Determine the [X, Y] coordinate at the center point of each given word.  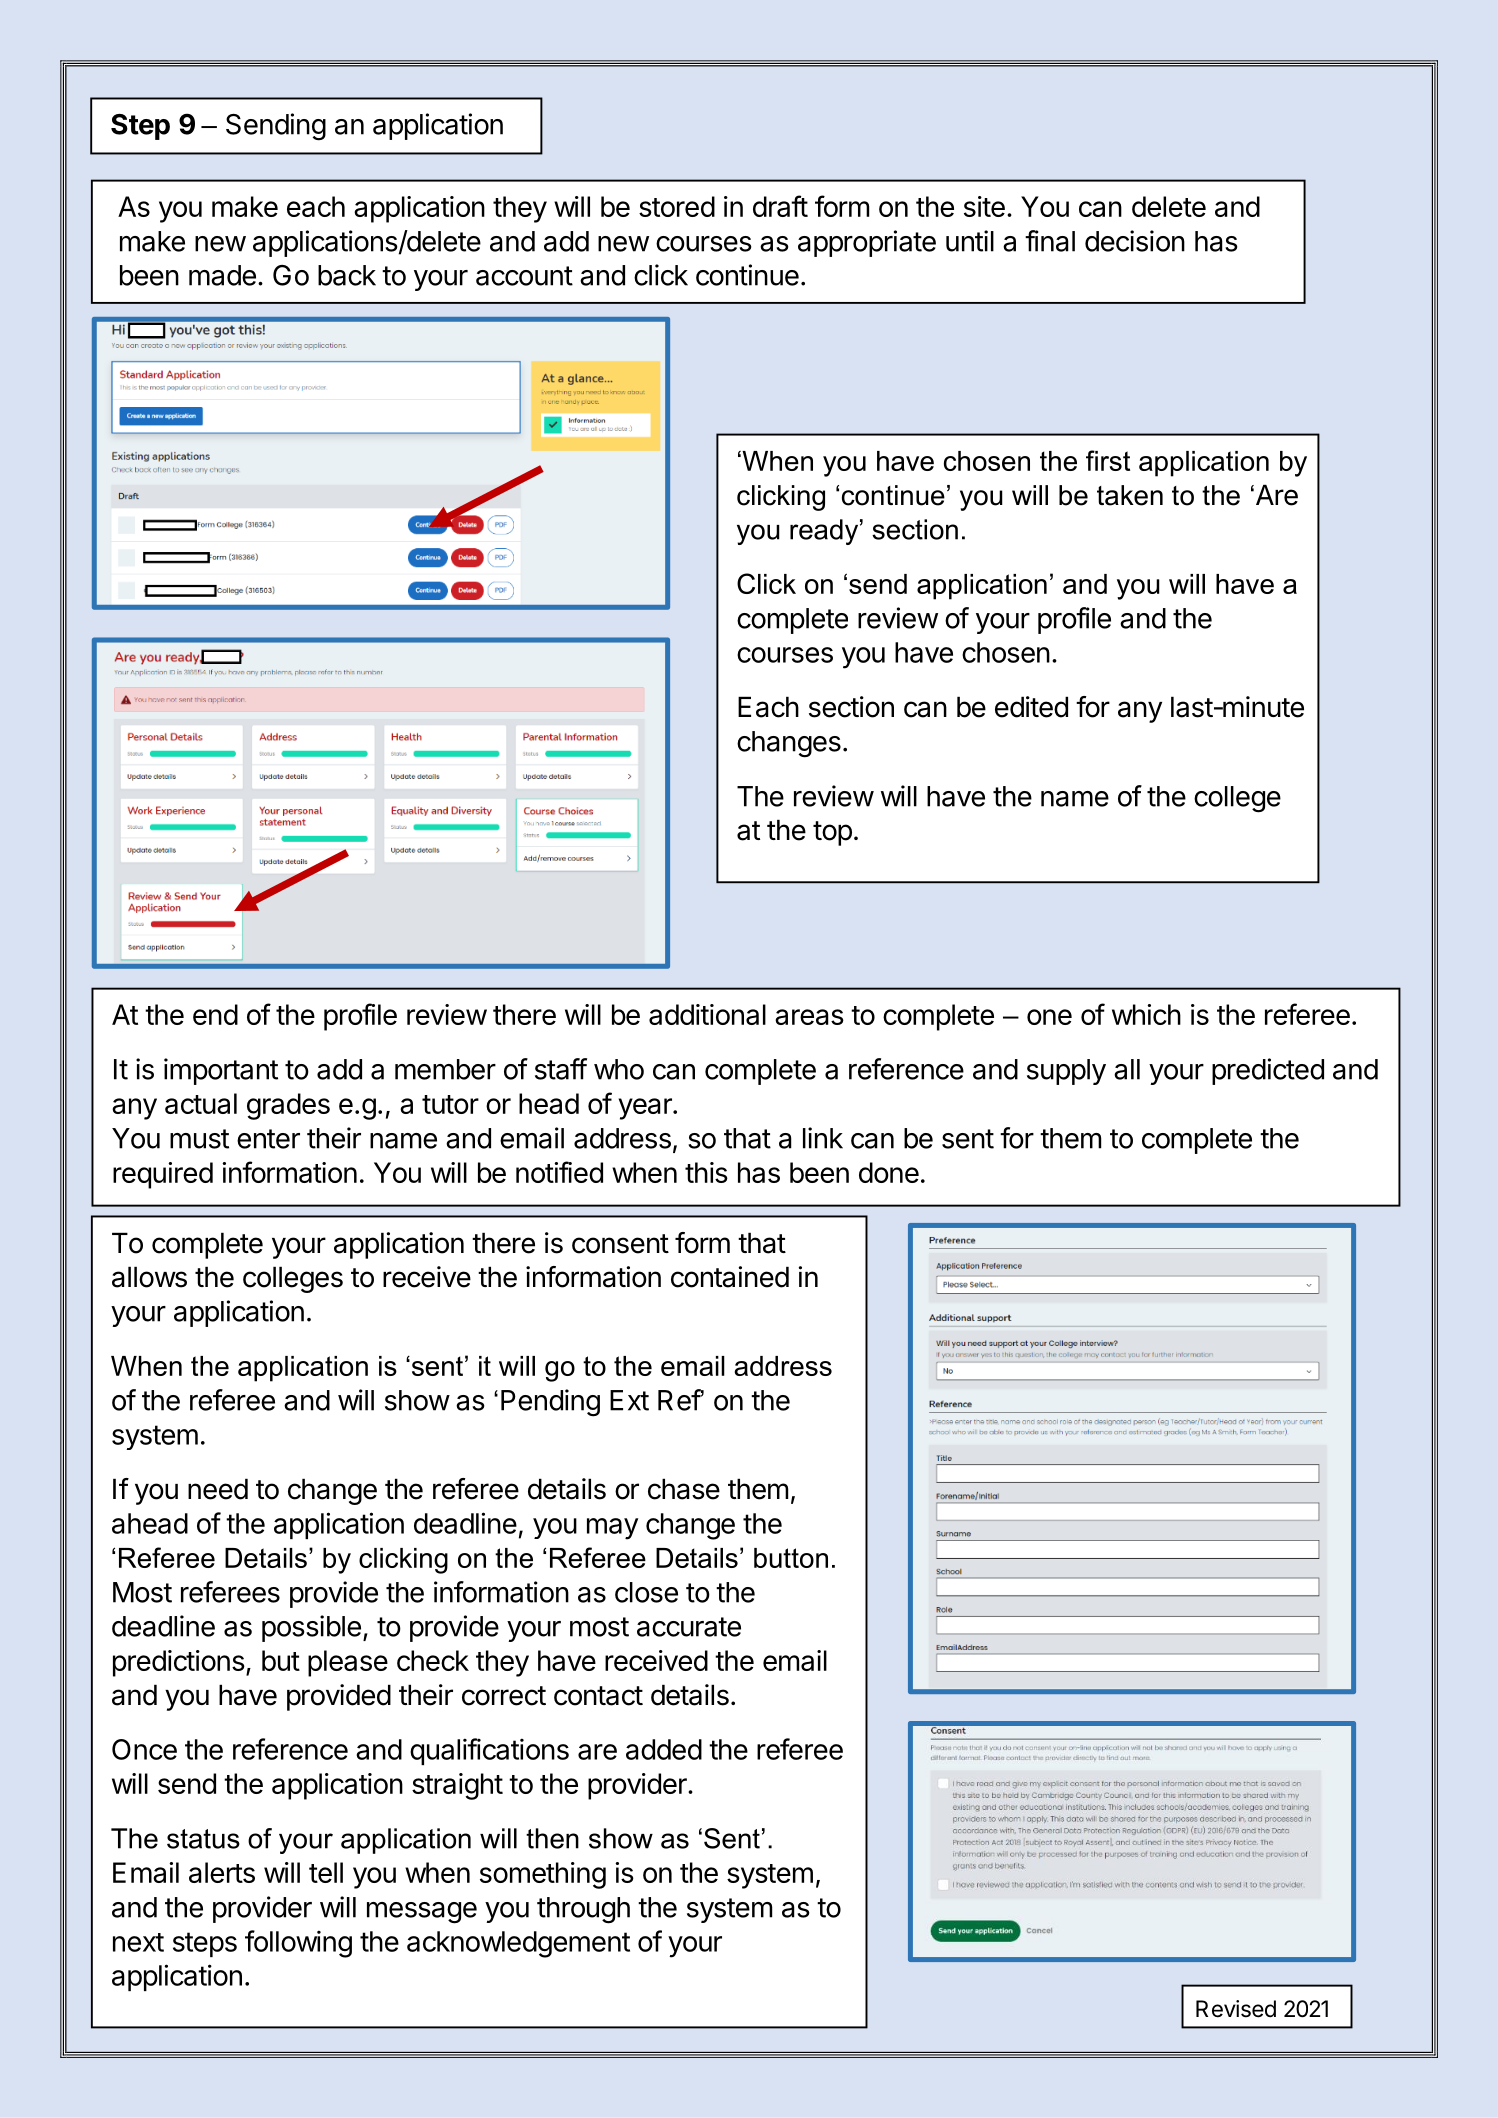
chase [684, 1489]
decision [1135, 241]
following [298, 1944]
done [889, 1172]
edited [1031, 707]
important [221, 1071]
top [832, 833]
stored [677, 206]
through [583, 1910]
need [218, 1489]
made [222, 275]
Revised [1236, 2009]
